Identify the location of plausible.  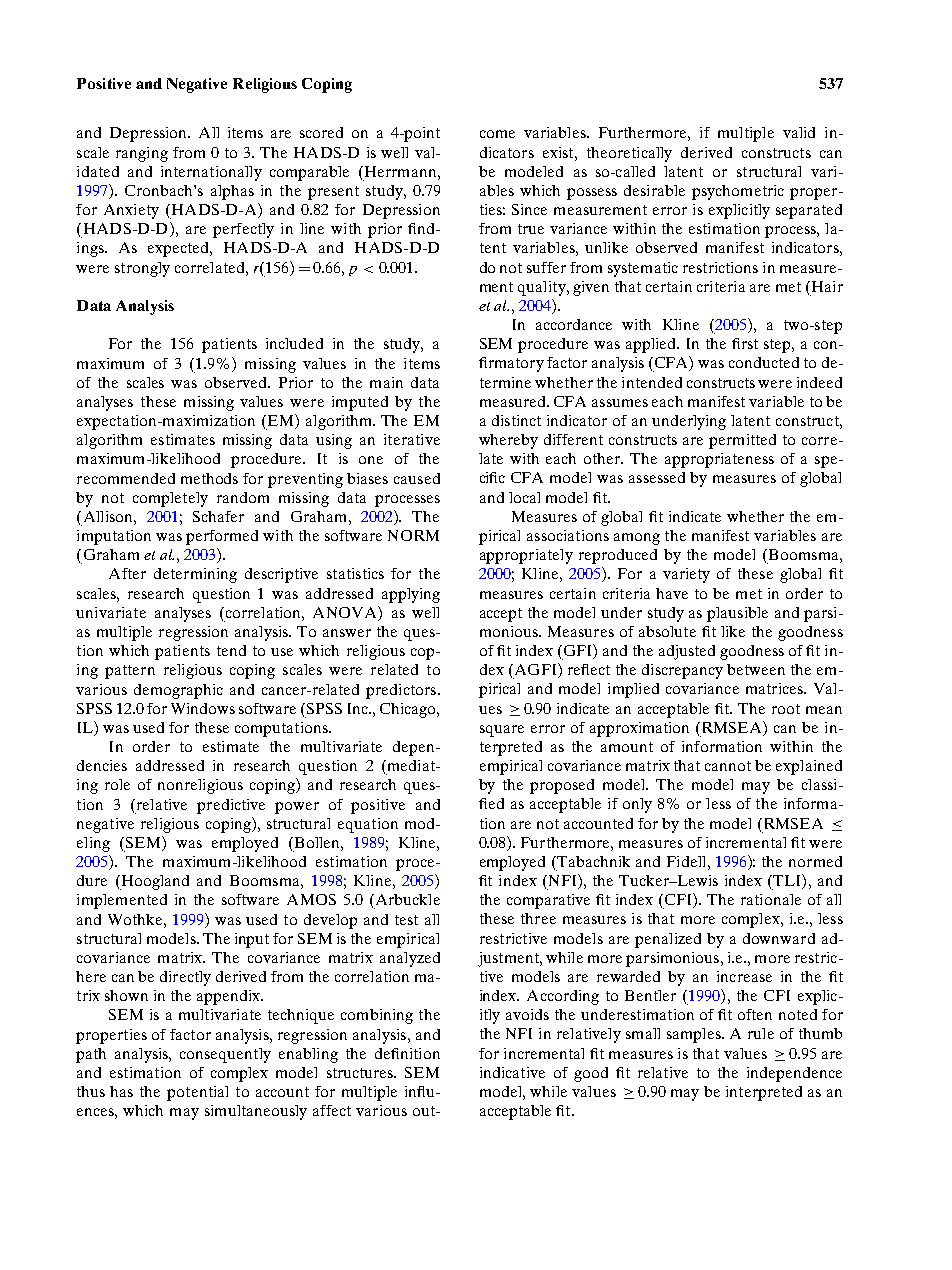
(737, 614).
